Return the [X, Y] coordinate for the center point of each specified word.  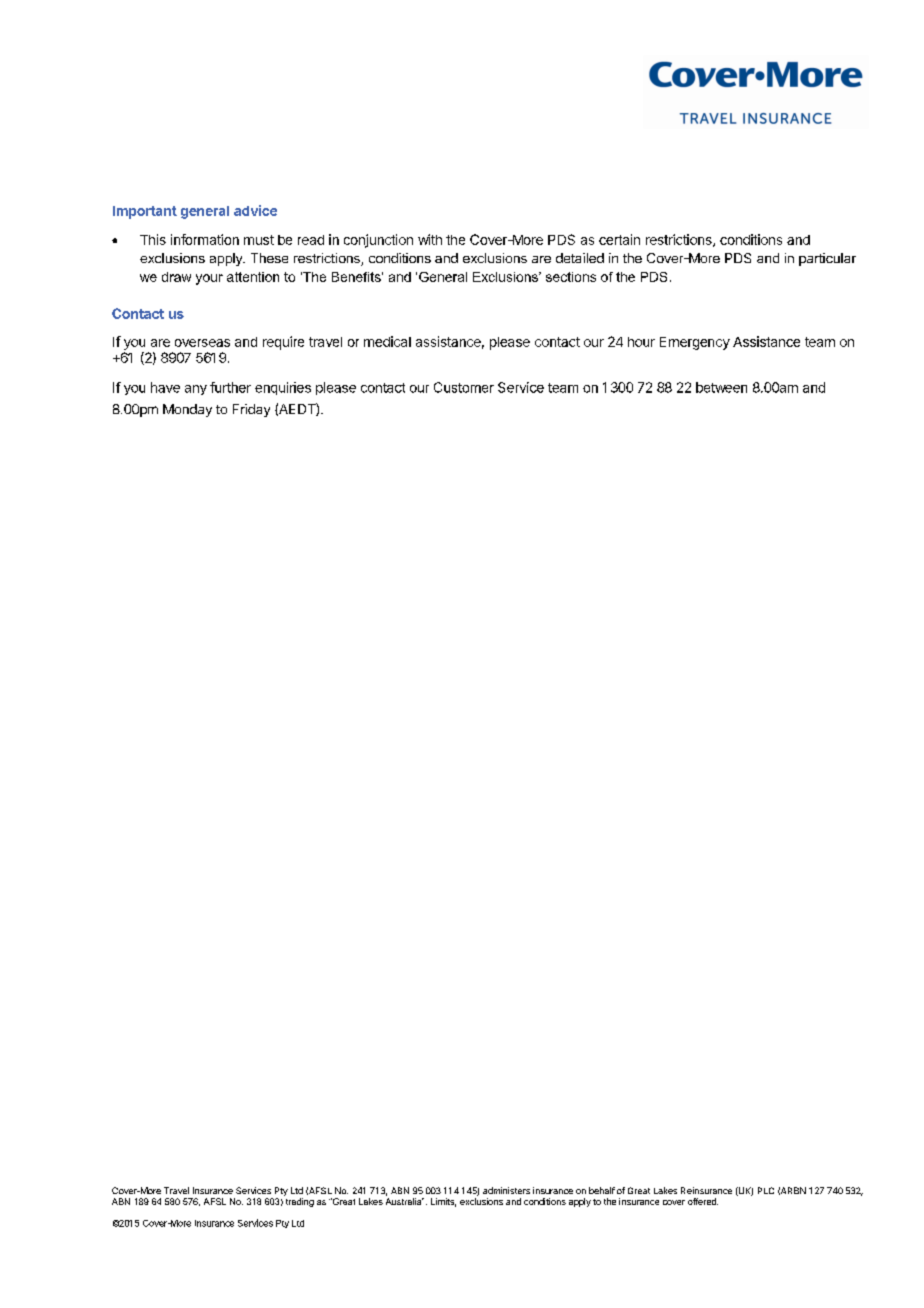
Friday [251, 410]
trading [300, 1202]
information [205, 239]
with [430, 239]
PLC [766, 1190]
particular [827, 259]
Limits [443, 1202]
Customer [464, 387]
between [721, 387]
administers [506, 1190]
